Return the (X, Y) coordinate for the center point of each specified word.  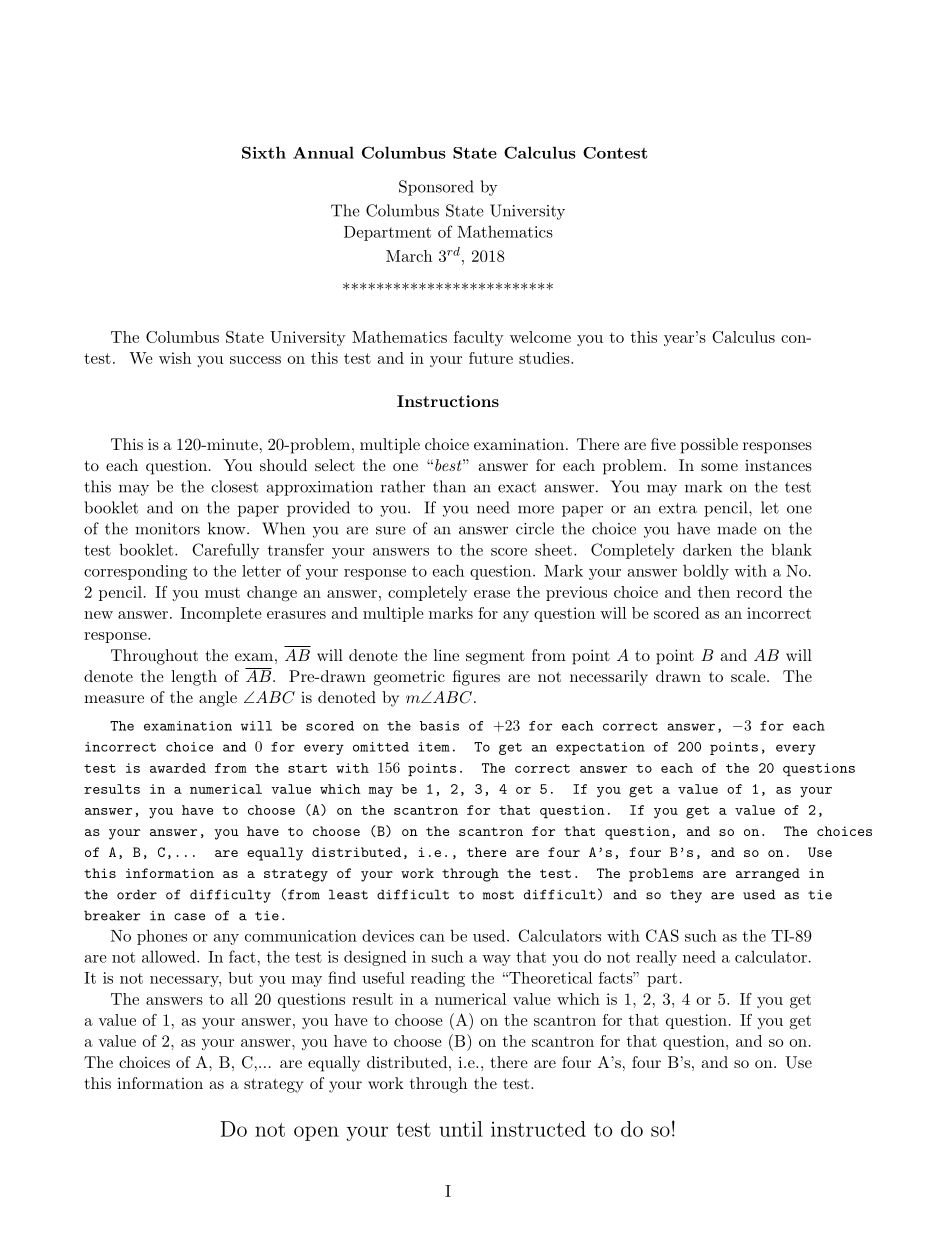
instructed (538, 1129)
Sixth (264, 152)
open (316, 1133)
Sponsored (436, 188)
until (461, 1129)
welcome (540, 337)
